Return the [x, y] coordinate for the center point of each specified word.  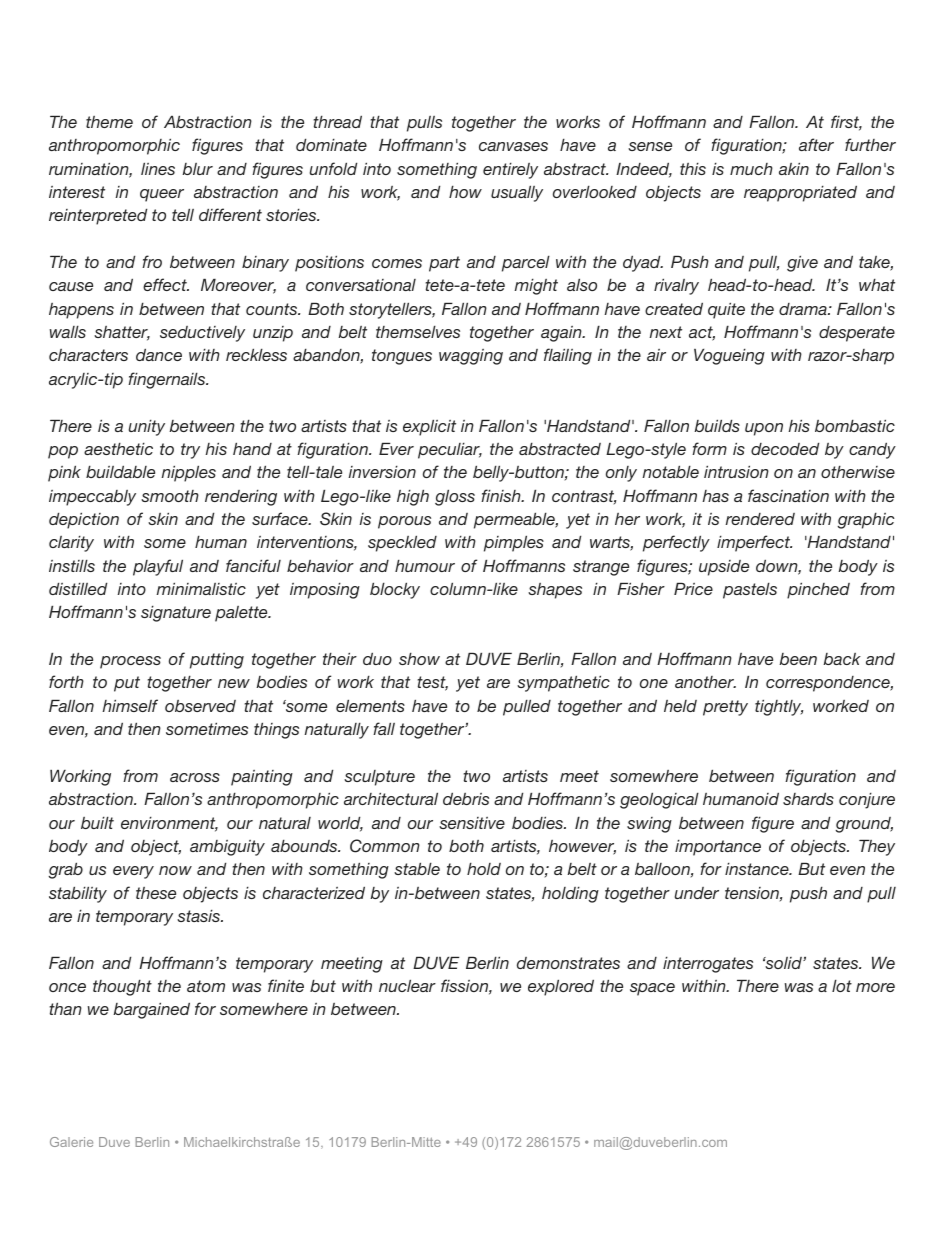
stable [417, 868]
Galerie [71, 1142]
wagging [471, 357]
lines [158, 168]
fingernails [168, 380]
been [798, 659]
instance [758, 868]
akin [794, 168]
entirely [510, 170]
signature [176, 613]
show [419, 658]
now [175, 870]
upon [764, 429]
